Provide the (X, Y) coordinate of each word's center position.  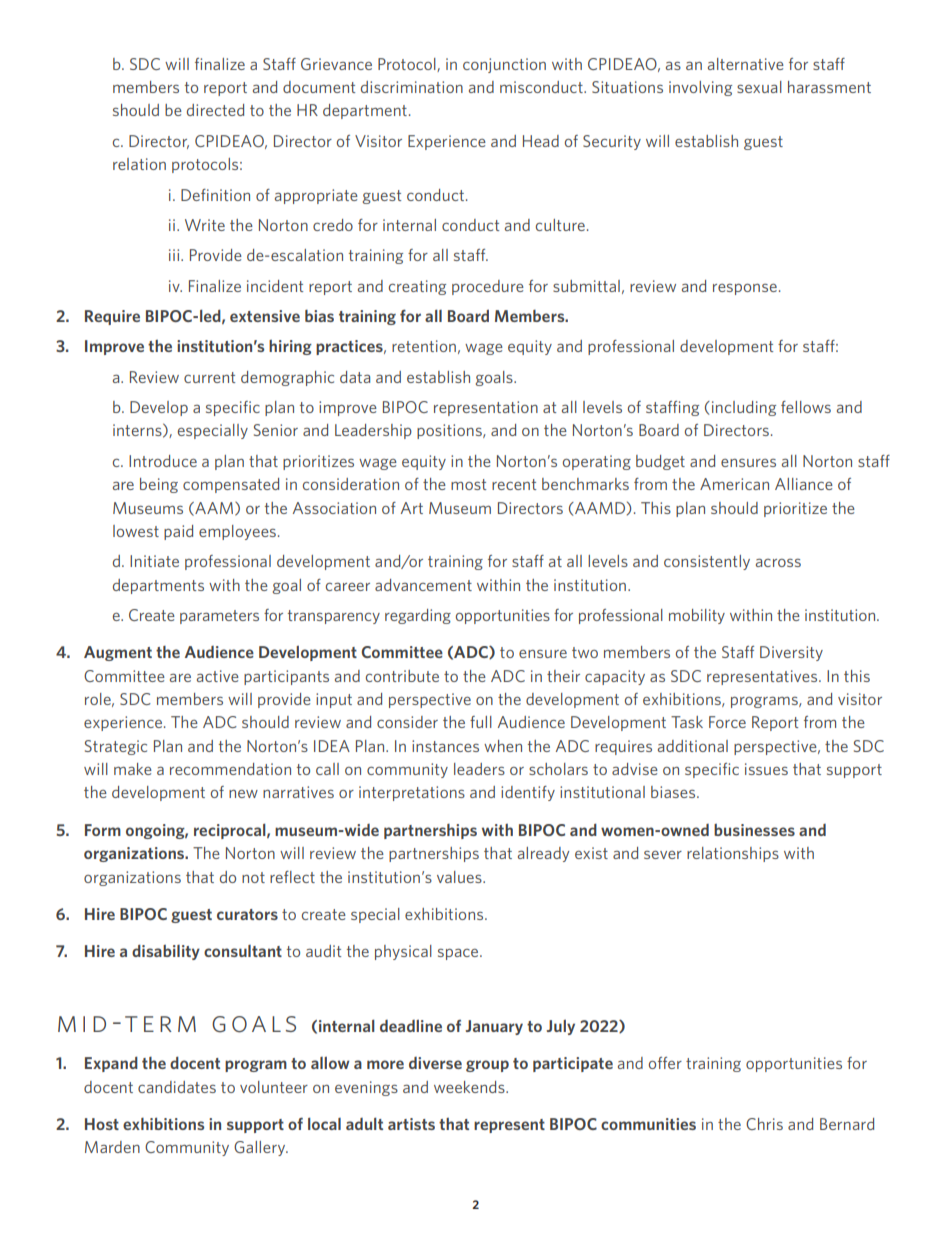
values (460, 877)
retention (424, 346)
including (744, 408)
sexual (759, 87)
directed (215, 110)
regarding (418, 616)
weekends (470, 1087)
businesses (754, 830)
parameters (219, 617)
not (253, 877)
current (210, 377)
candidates (177, 1087)
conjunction (504, 65)
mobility (697, 616)
